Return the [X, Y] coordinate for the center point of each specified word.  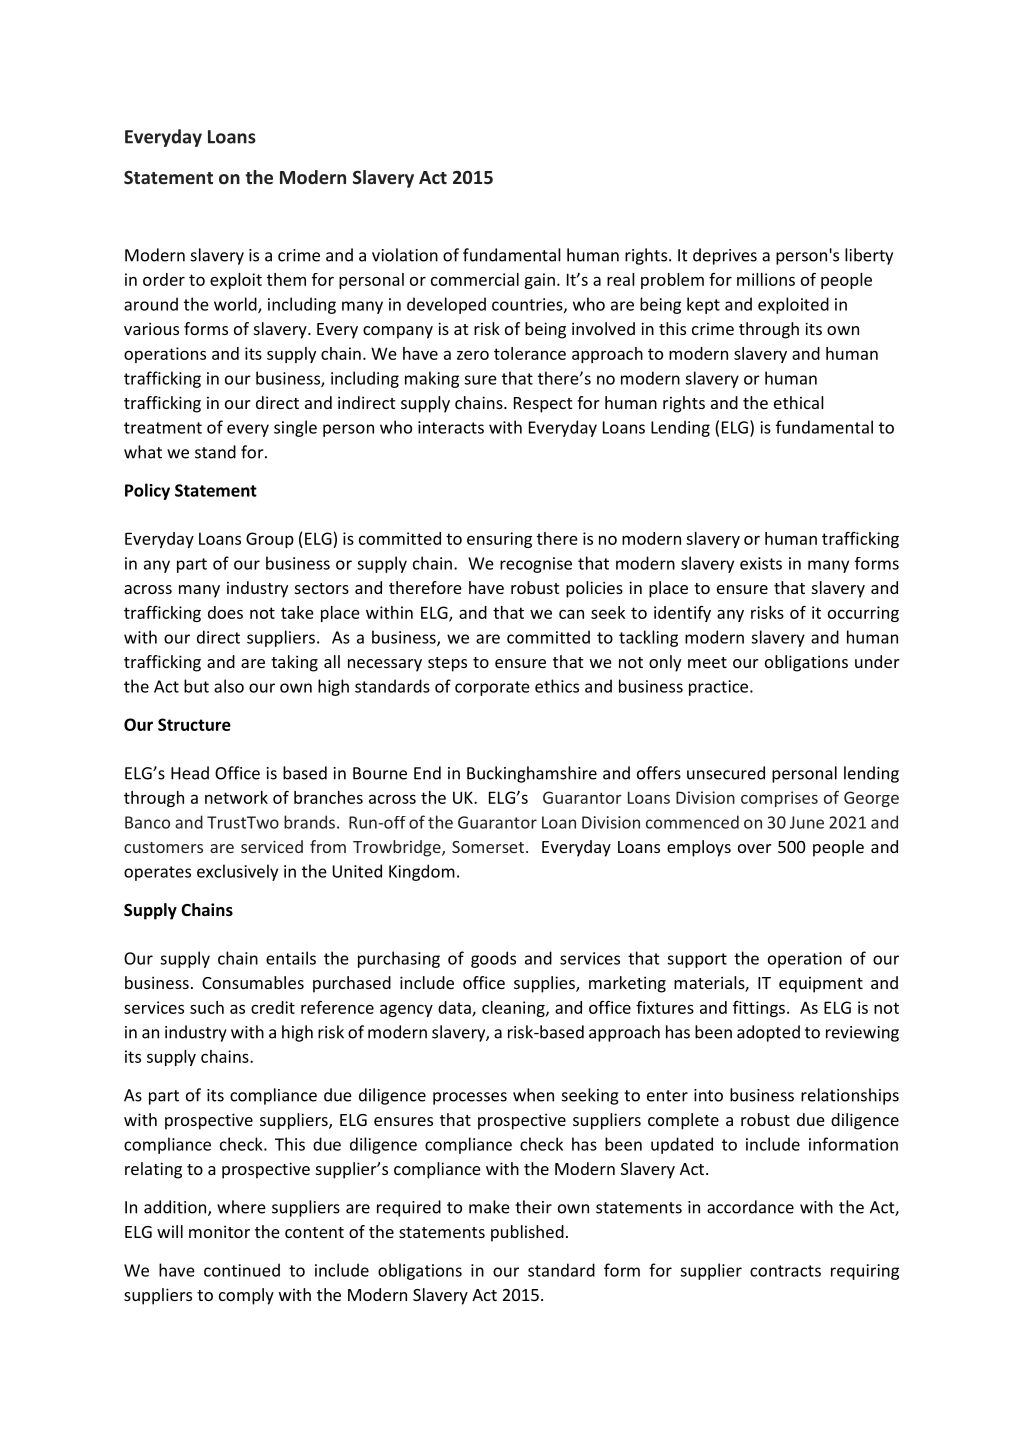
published [527, 1233]
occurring [863, 614]
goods [493, 959]
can [571, 614]
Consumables [253, 982]
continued [242, 1270]
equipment [821, 984]
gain [539, 281]
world [236, 305]
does [225, 612]
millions [766, 279]
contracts [785, 1271]
